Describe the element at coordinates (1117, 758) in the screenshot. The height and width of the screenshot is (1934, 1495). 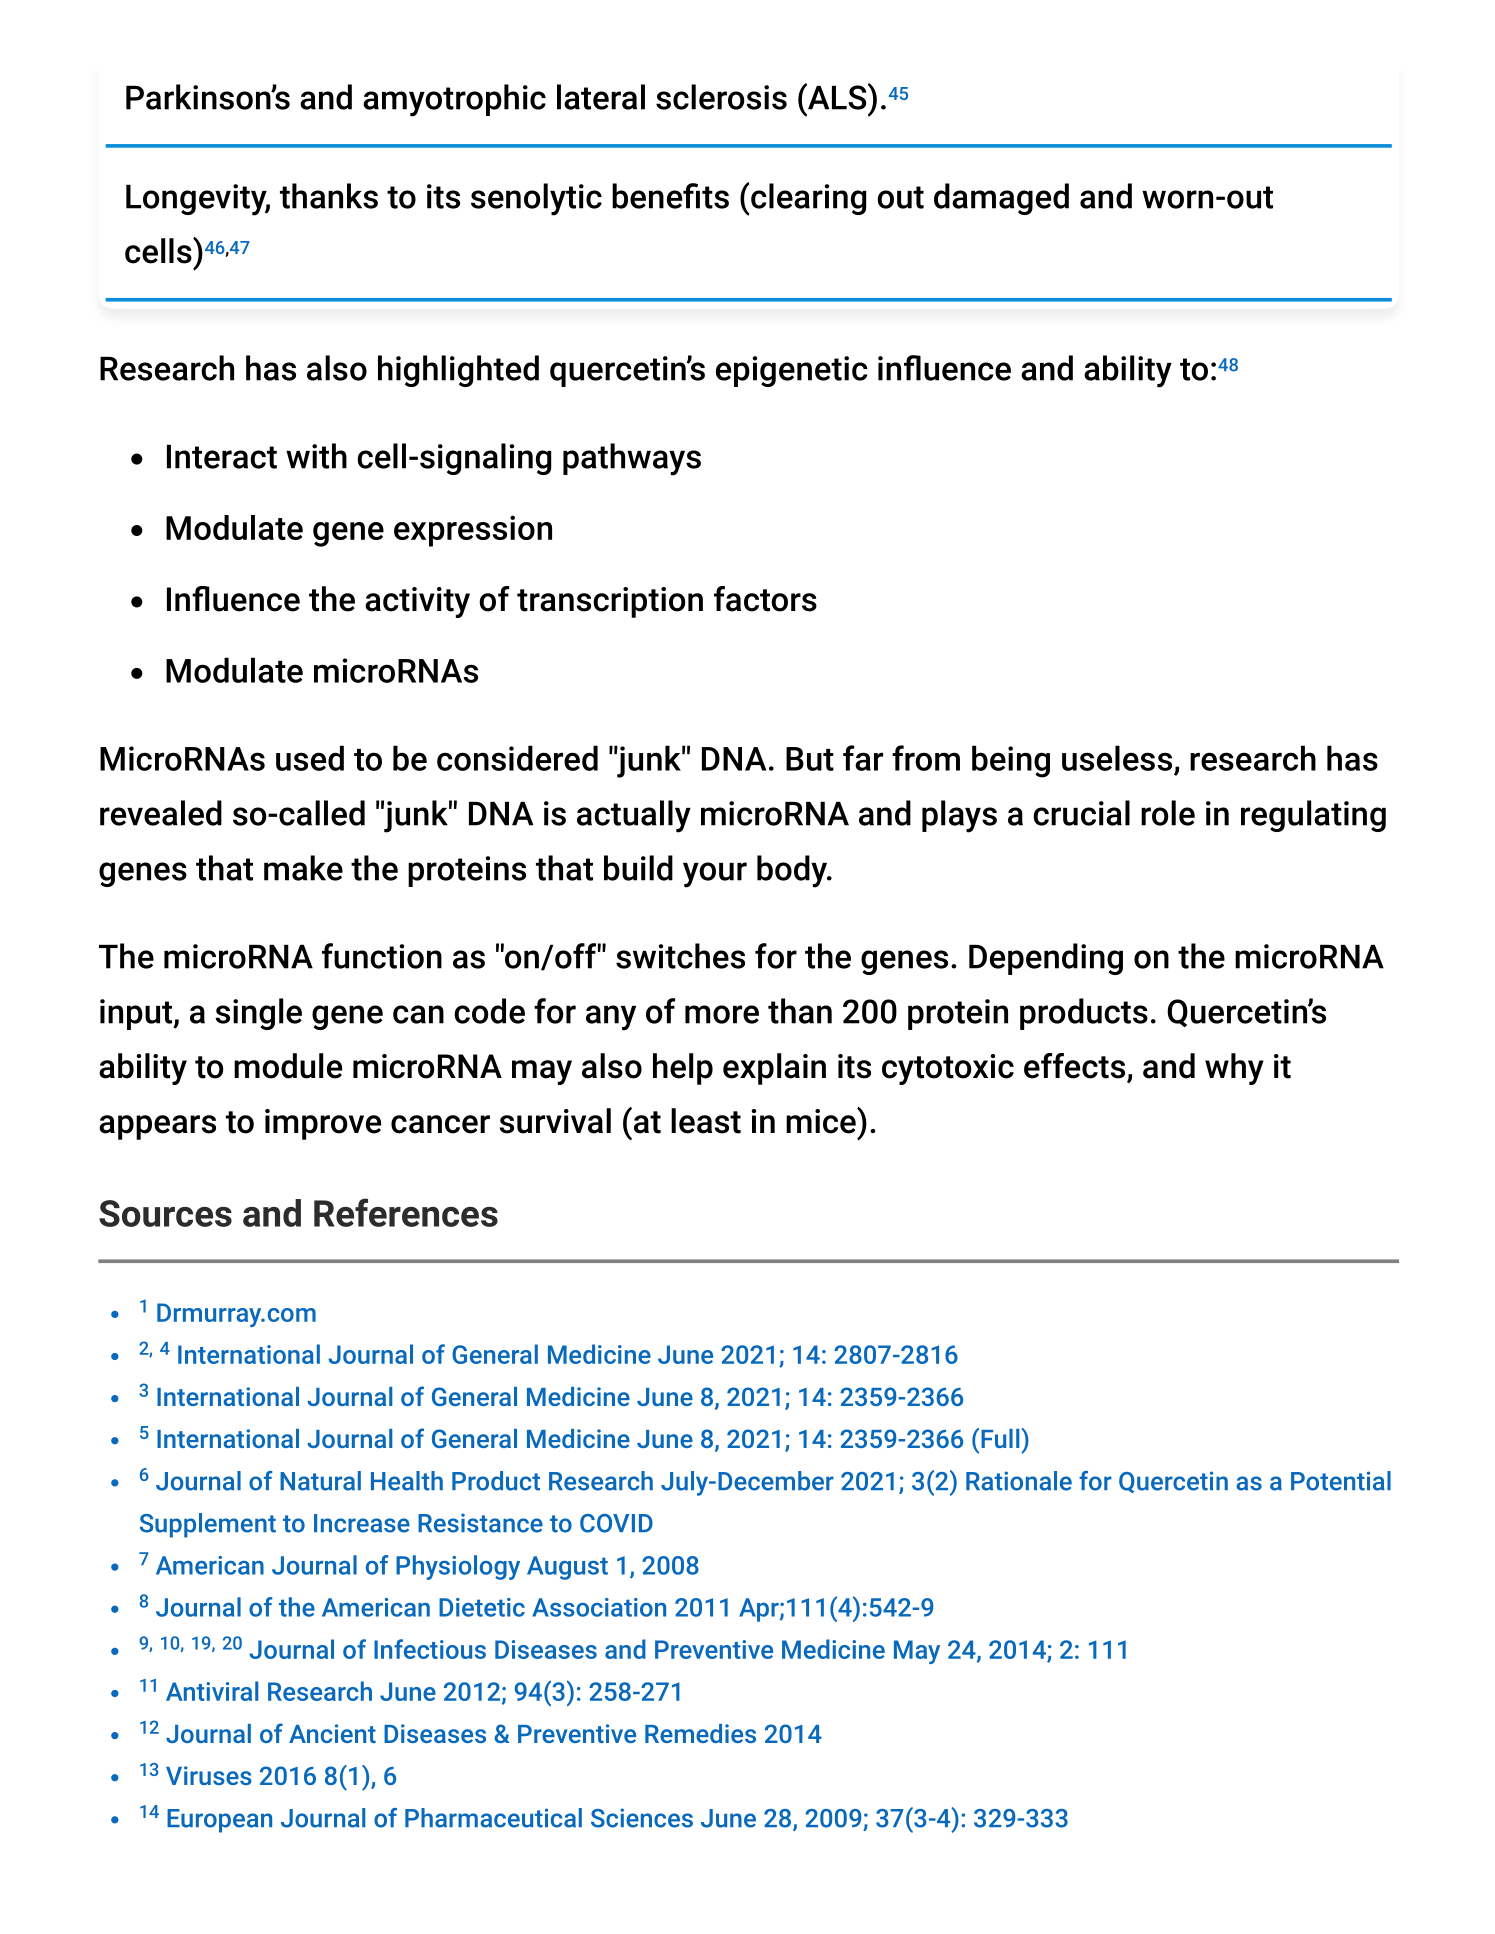
I see `useless` at that location.
